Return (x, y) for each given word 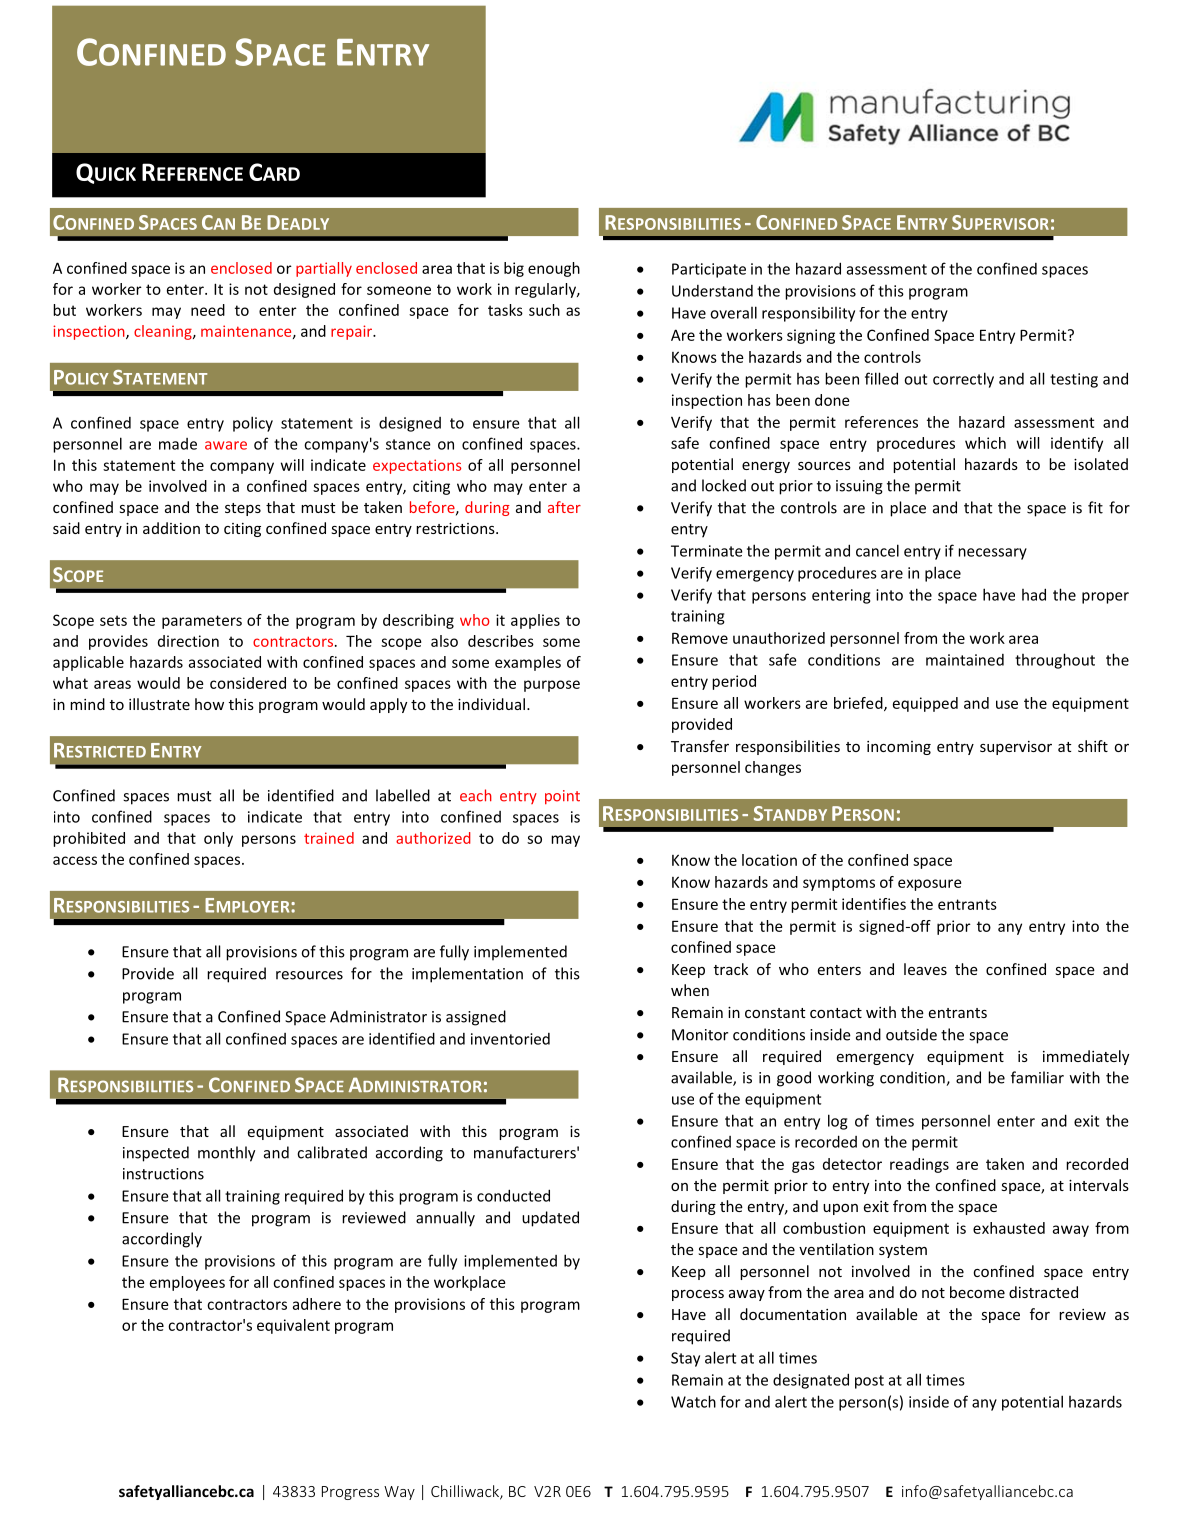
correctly (963, 380)
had (1034, 594)
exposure (930, 885)
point (562, 797)
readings (919, 1165)
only (218, 839)
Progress (350, 1493)
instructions (163, 1174)
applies (535, 621)
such (544, 310)
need (208, 310)
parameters (202, 622)
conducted (513, 1195)
